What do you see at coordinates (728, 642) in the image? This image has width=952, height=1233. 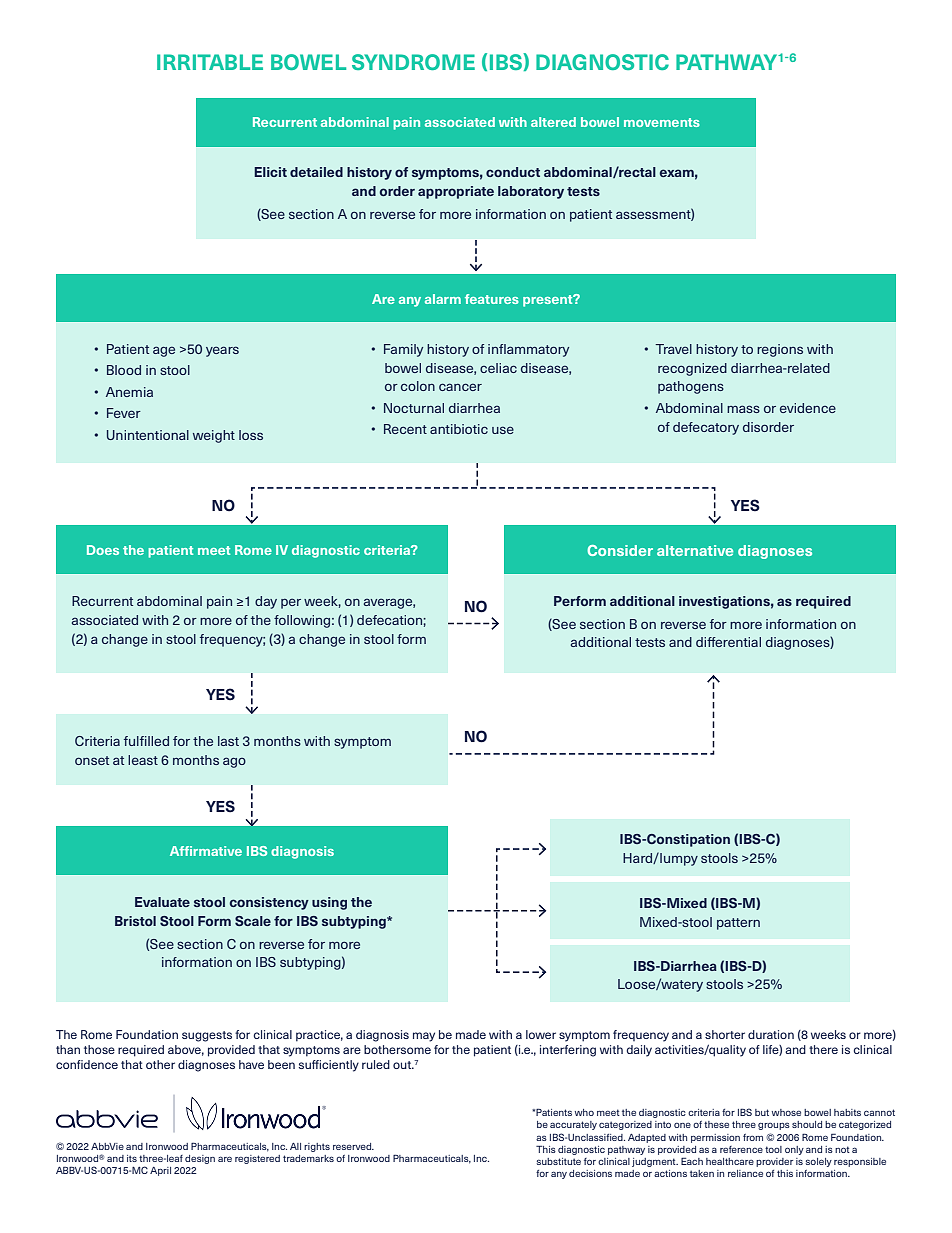 I see `differential` at bounding box center [728, 642].
